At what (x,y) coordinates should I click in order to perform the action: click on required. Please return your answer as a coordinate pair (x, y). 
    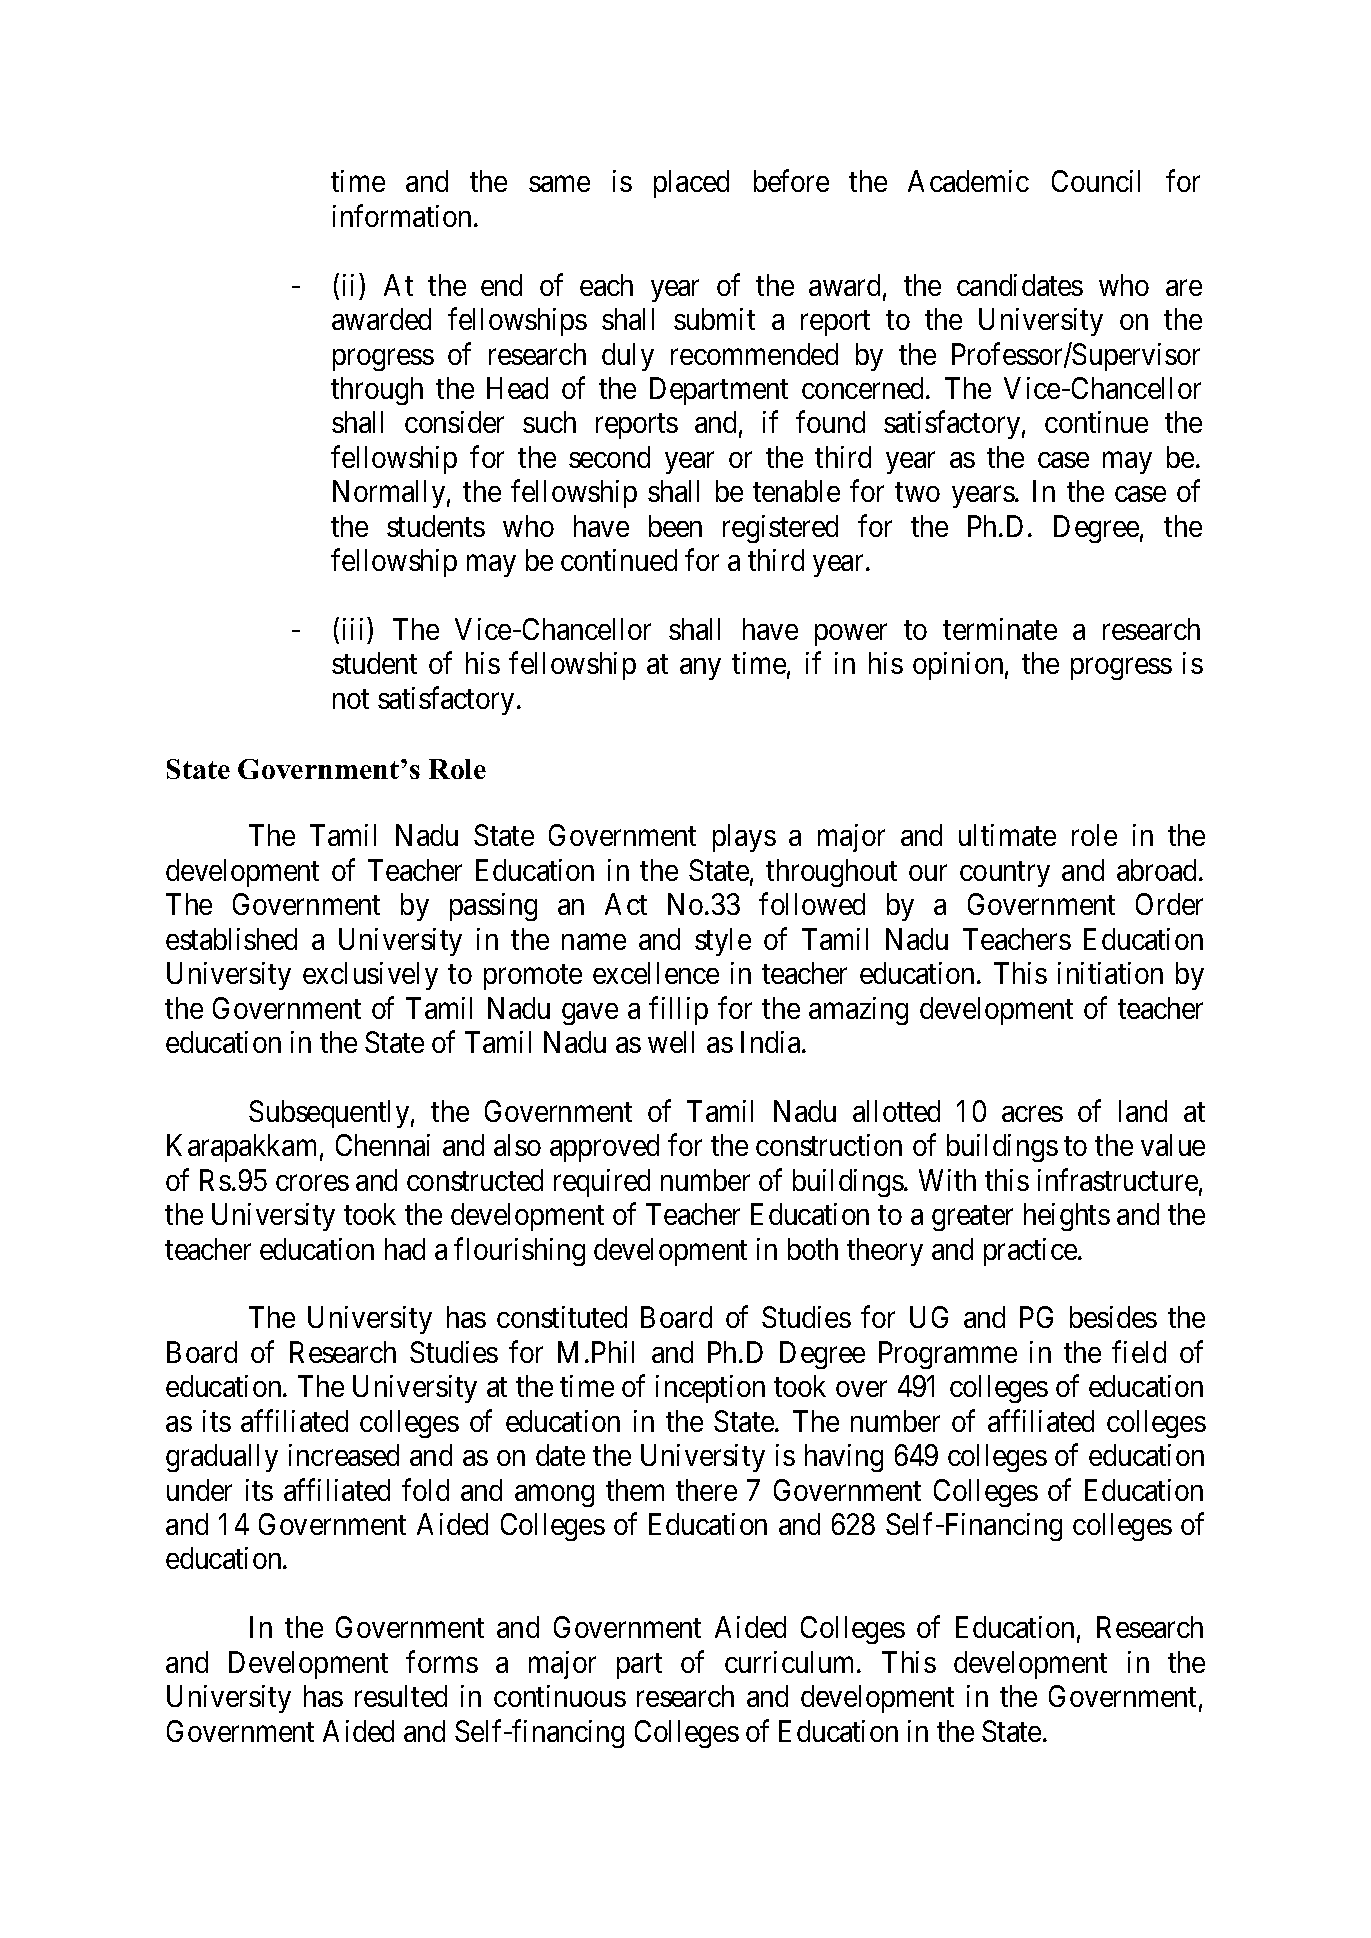
    Looking at the image, I should click on (602, 1183).
